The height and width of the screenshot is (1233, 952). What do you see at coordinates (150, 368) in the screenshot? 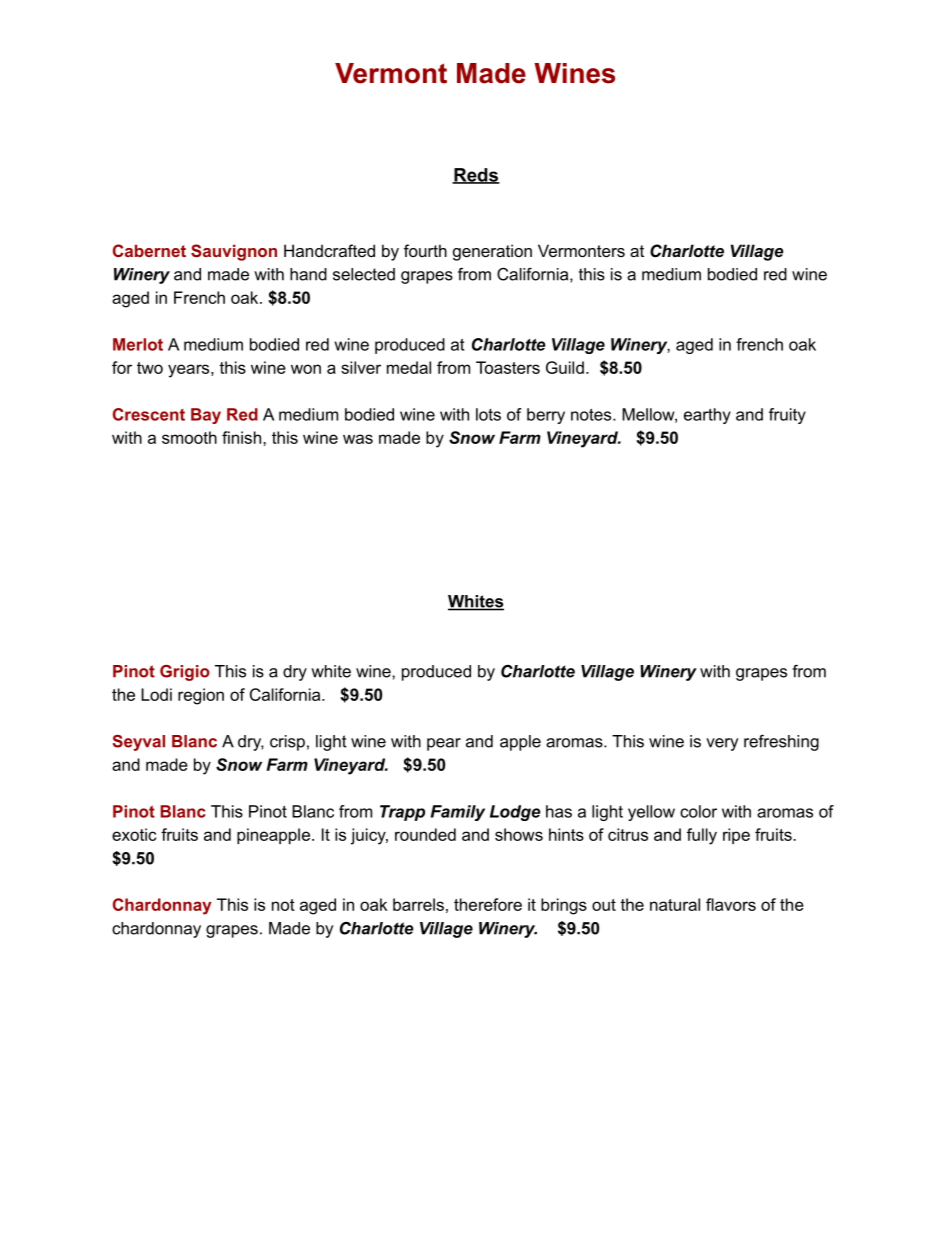
I see `two` at bounding box center [150, 368].
